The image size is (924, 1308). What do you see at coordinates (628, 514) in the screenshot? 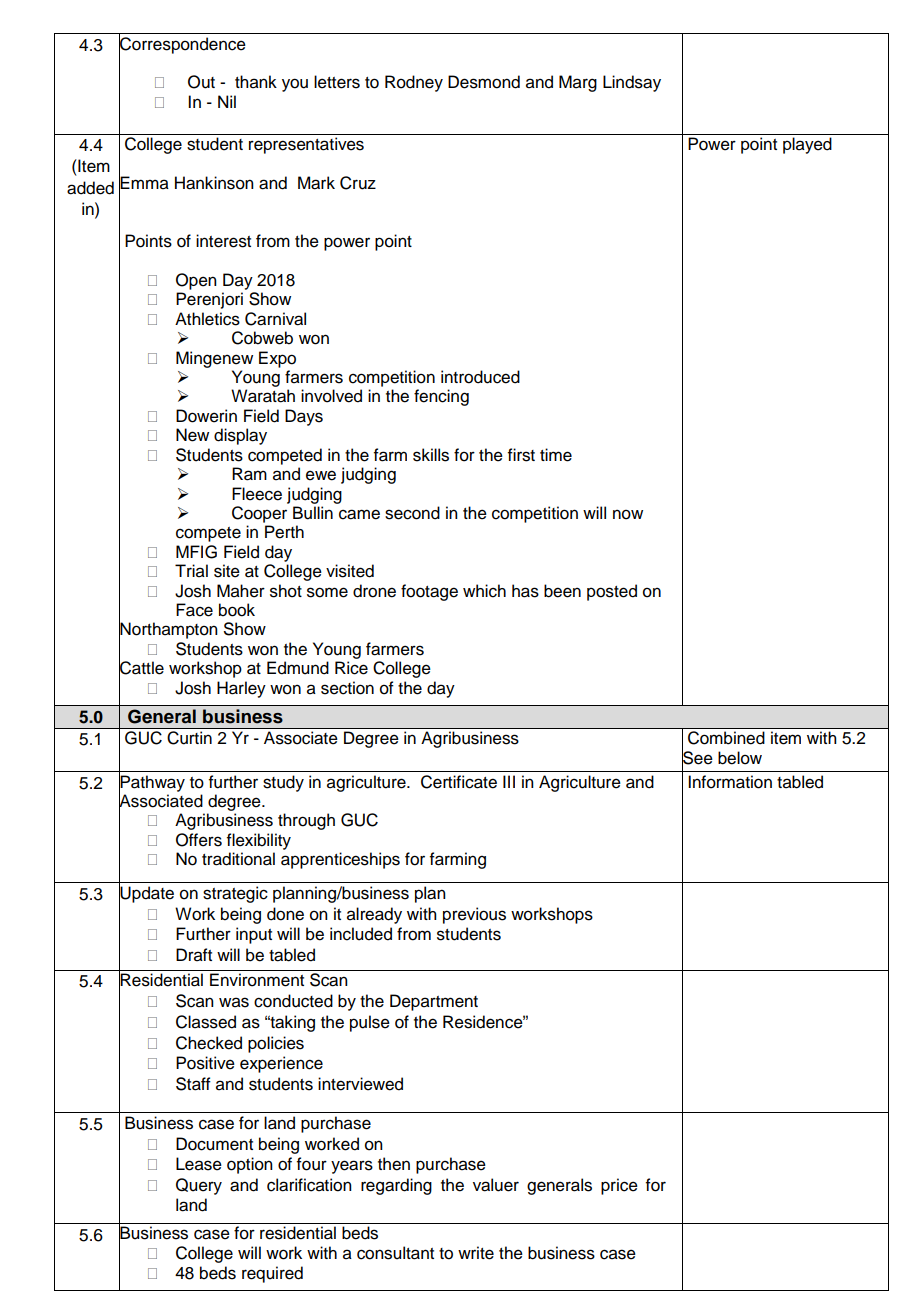
I see `now` at bounding box center [628, 514].
